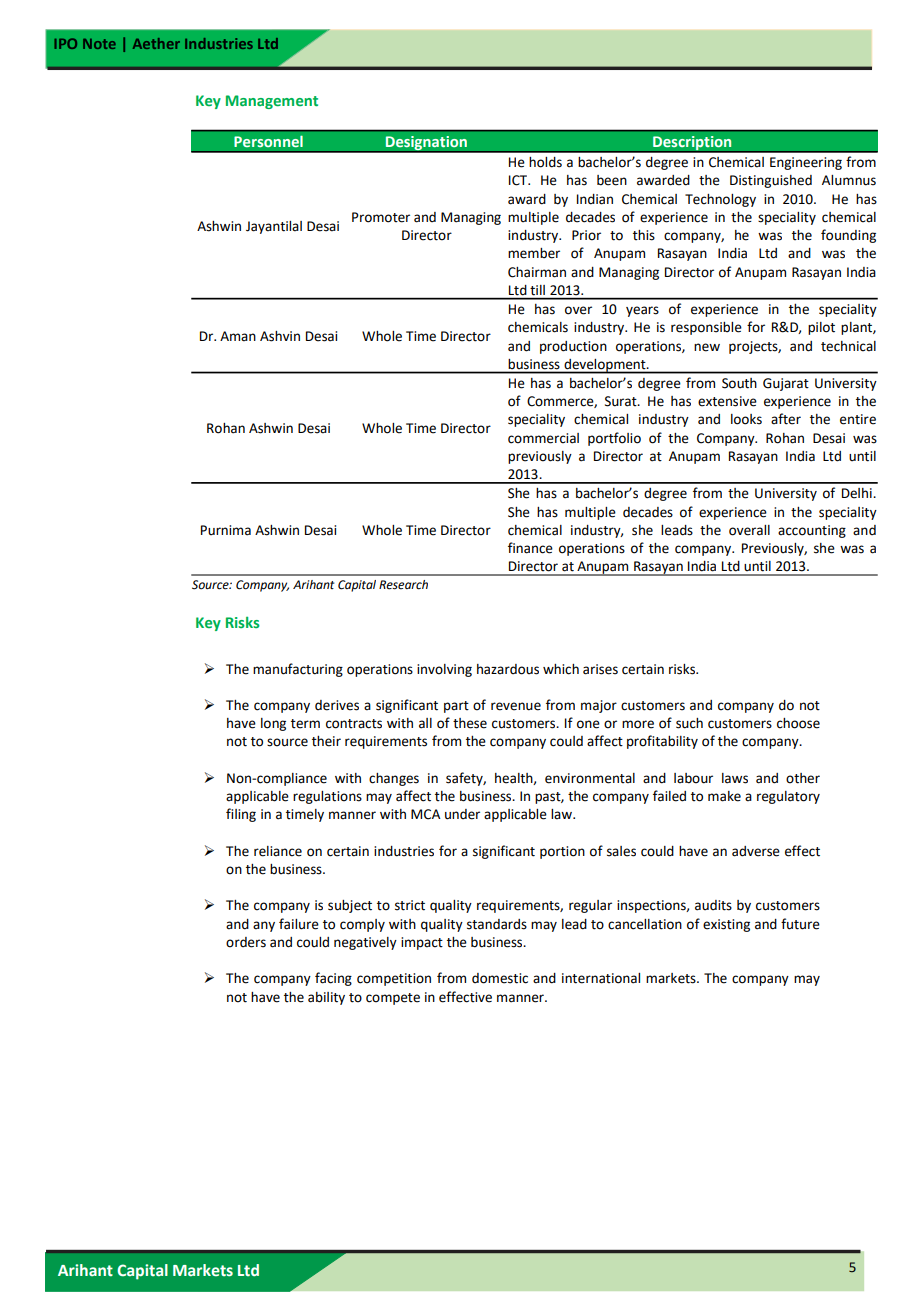 The height and width of the document is (1316, 911). Describe the element at coordinates (156, 43) in the document. I see `Aether` at that location.
